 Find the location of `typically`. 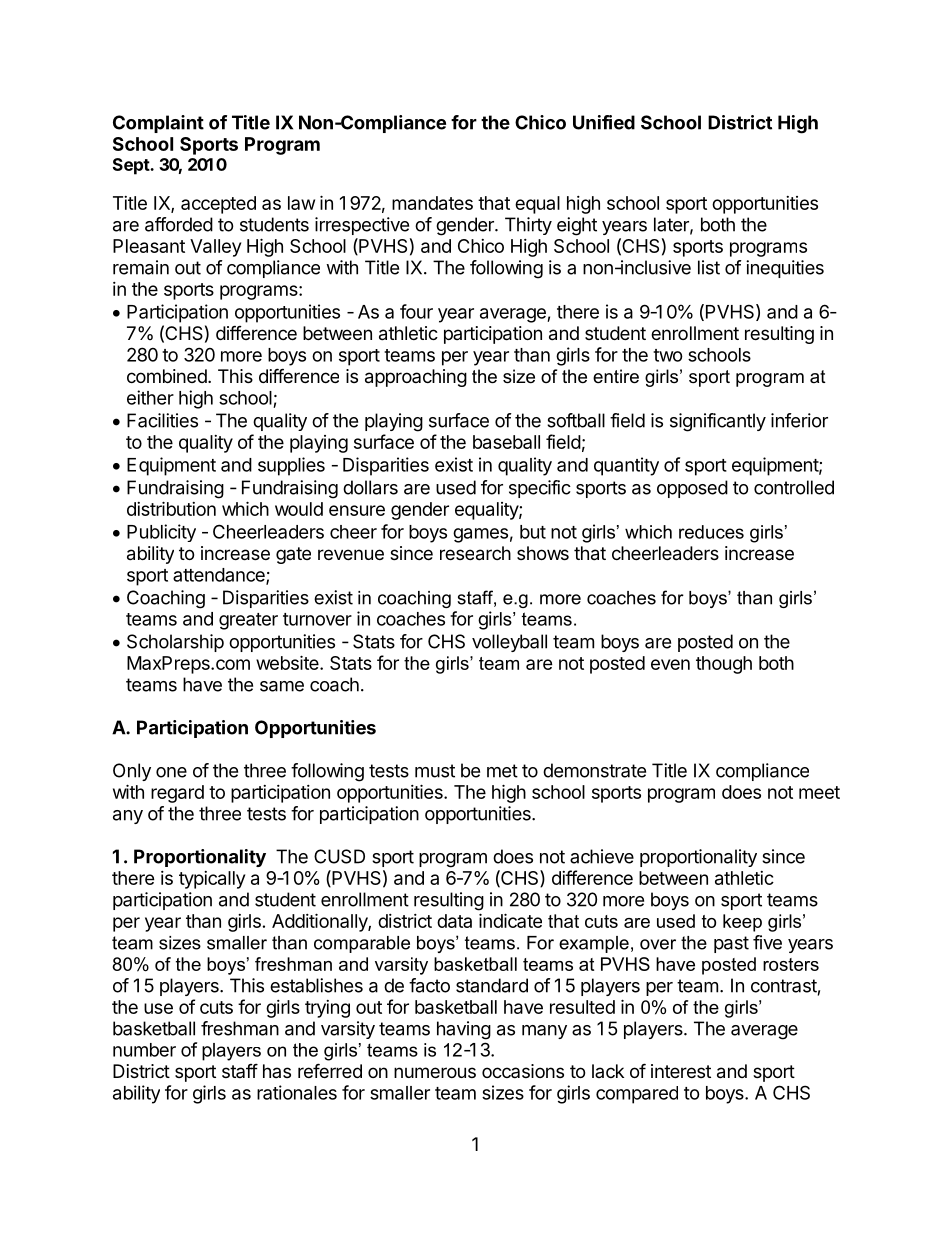

typically is located at coordinates (212, 880).
